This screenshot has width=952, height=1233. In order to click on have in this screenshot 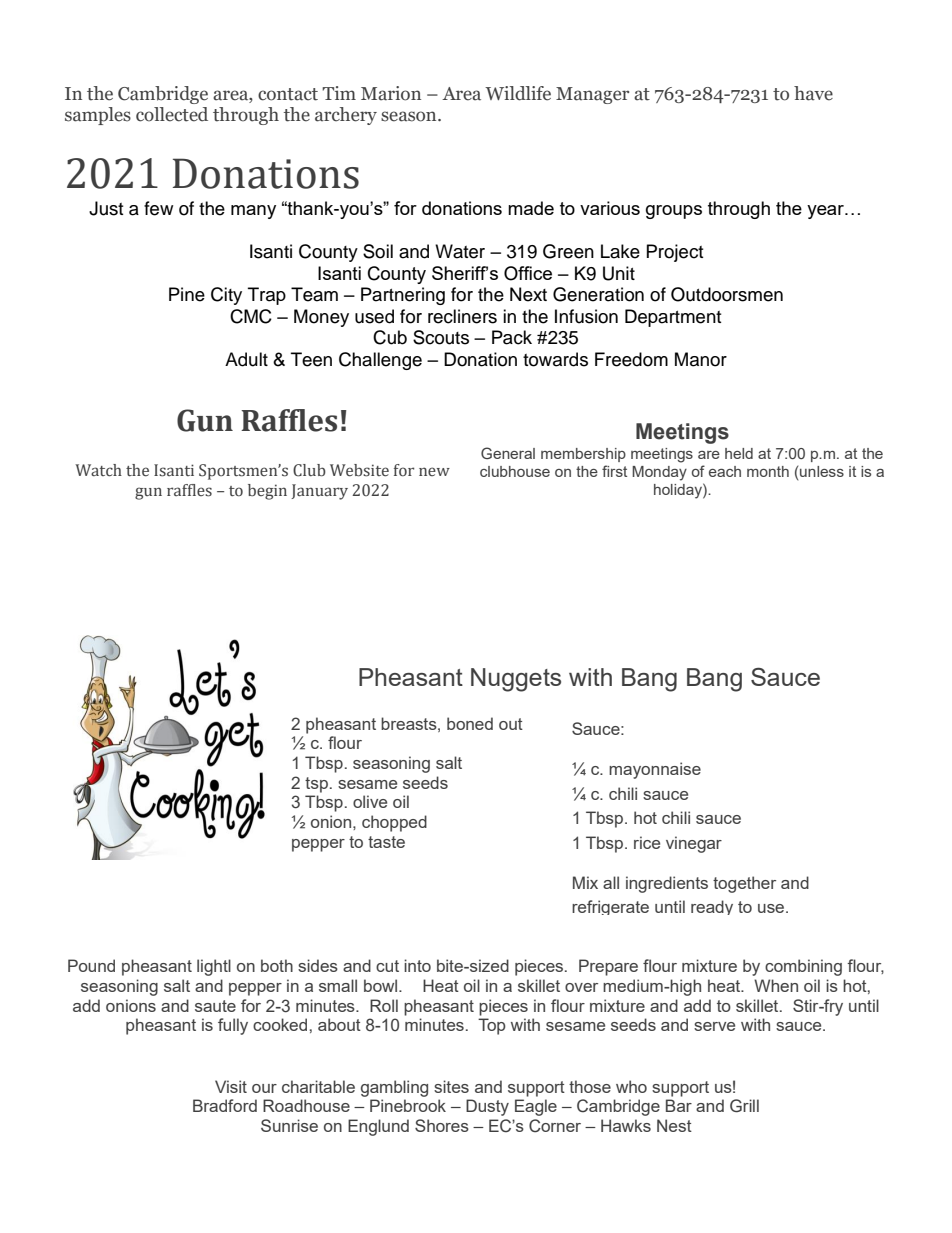, I will do `click(813, 93)`.
